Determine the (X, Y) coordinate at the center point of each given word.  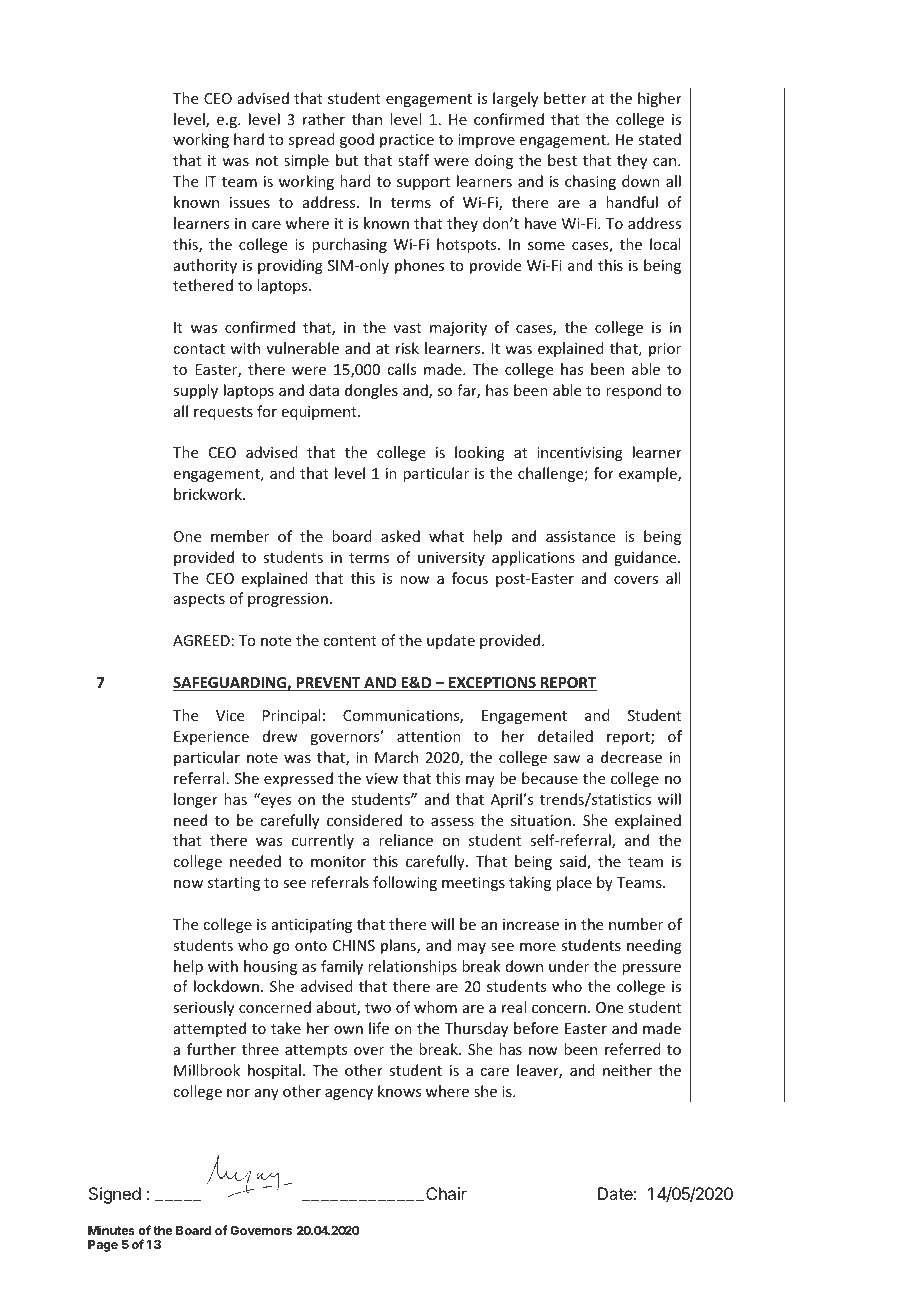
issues (250, 202)
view (382, 778)
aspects (199, 600)
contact (199, 349)
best (562, 160)
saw (567, 759)
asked (400, 536)
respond (634, 391)
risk (407, 348)
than (367, 119)
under (569, 966)
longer (196, 800)
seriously (203, 1008)
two (378, 1008)
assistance (580, 536)
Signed (115, 1195)
